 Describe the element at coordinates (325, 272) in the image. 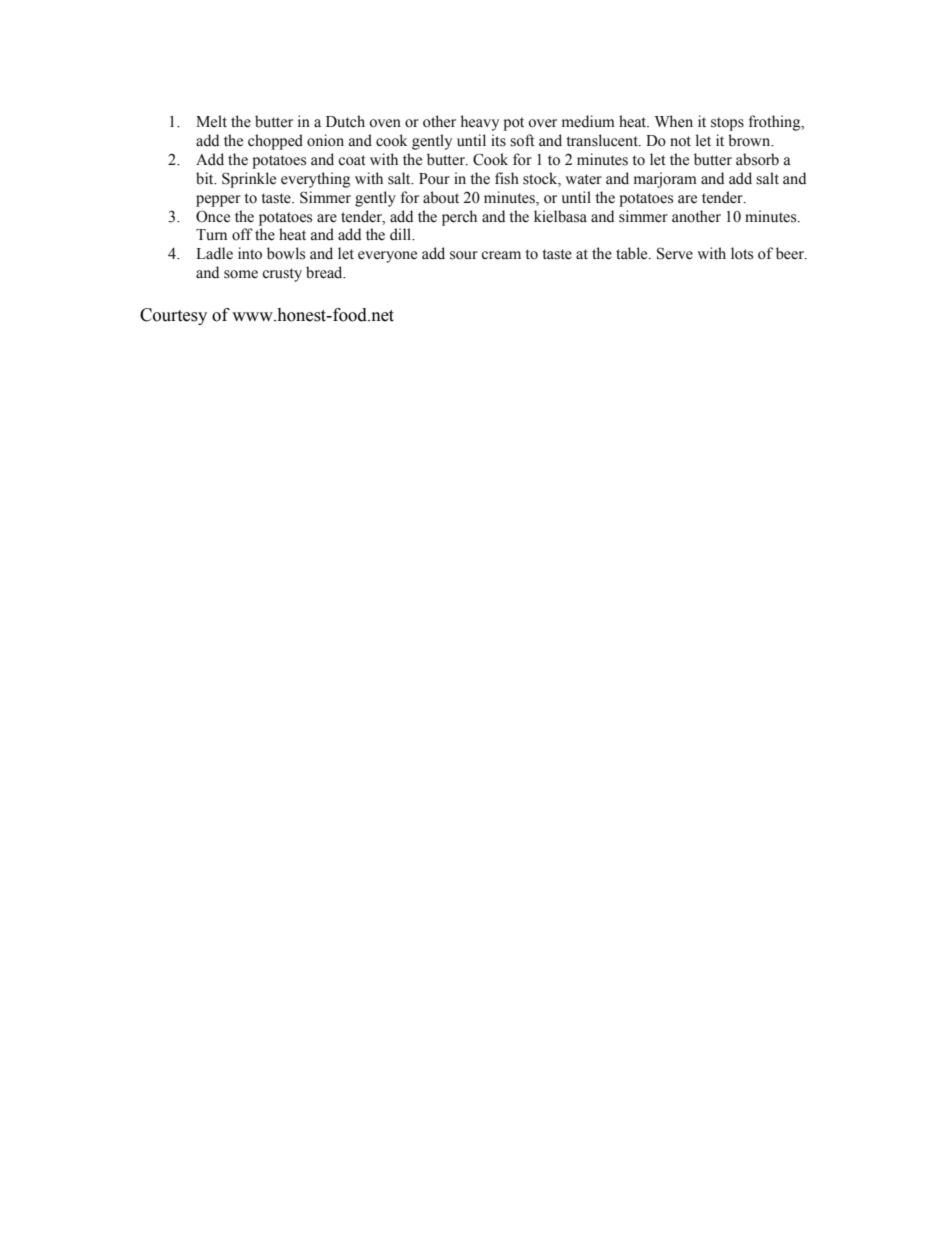

I see `bread` at that location.
